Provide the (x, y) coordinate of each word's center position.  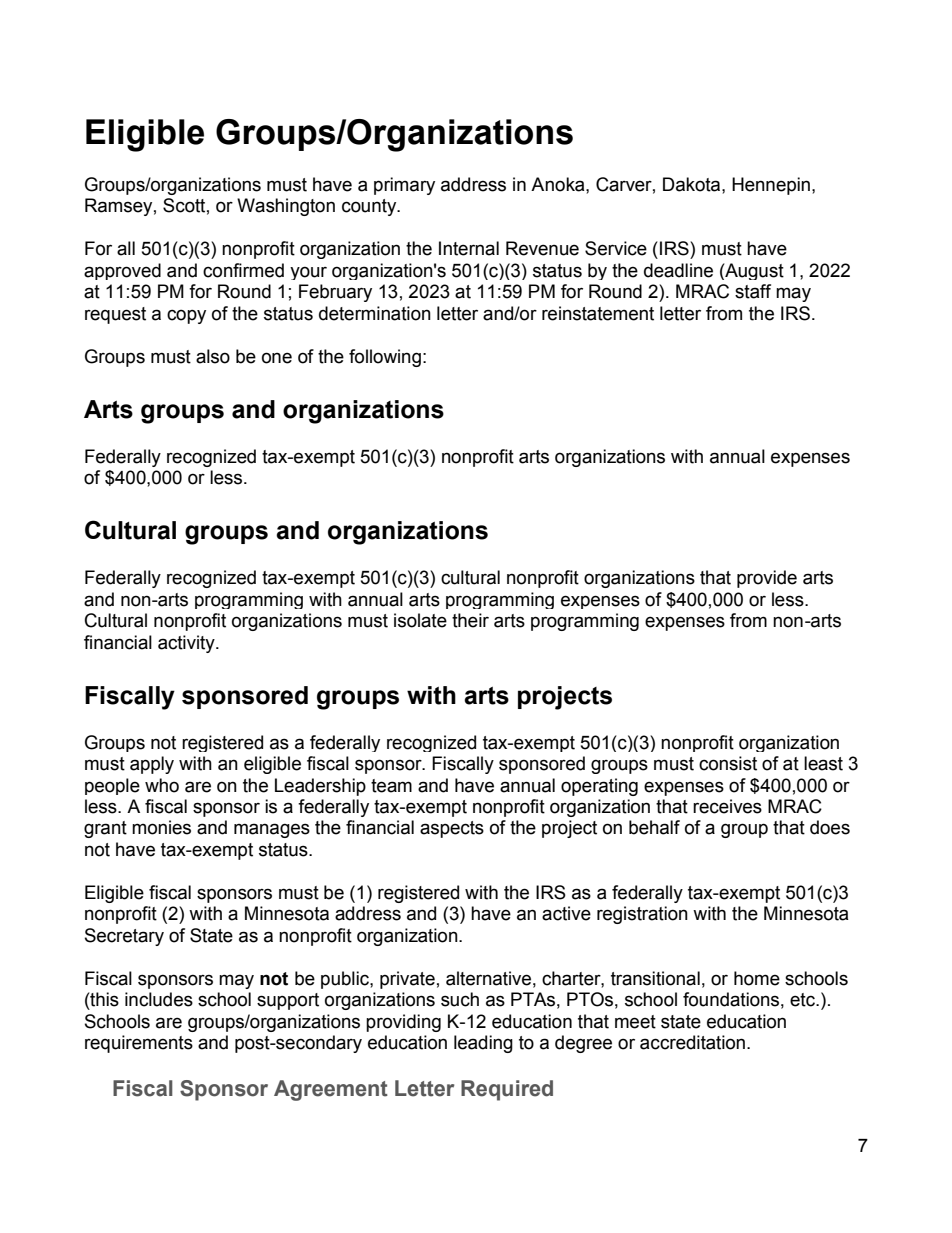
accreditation (692, 1042)
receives (727, 806)
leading (483, 1044)
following (385, 358)
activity (187, 644)
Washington (286, 207)
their (470, 620)
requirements (139, 1044)
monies (161, 827)
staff (753, 291)
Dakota (693, 184)
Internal (469, 248)
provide (767, 579)
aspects (452, 829)
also (213, 356)
